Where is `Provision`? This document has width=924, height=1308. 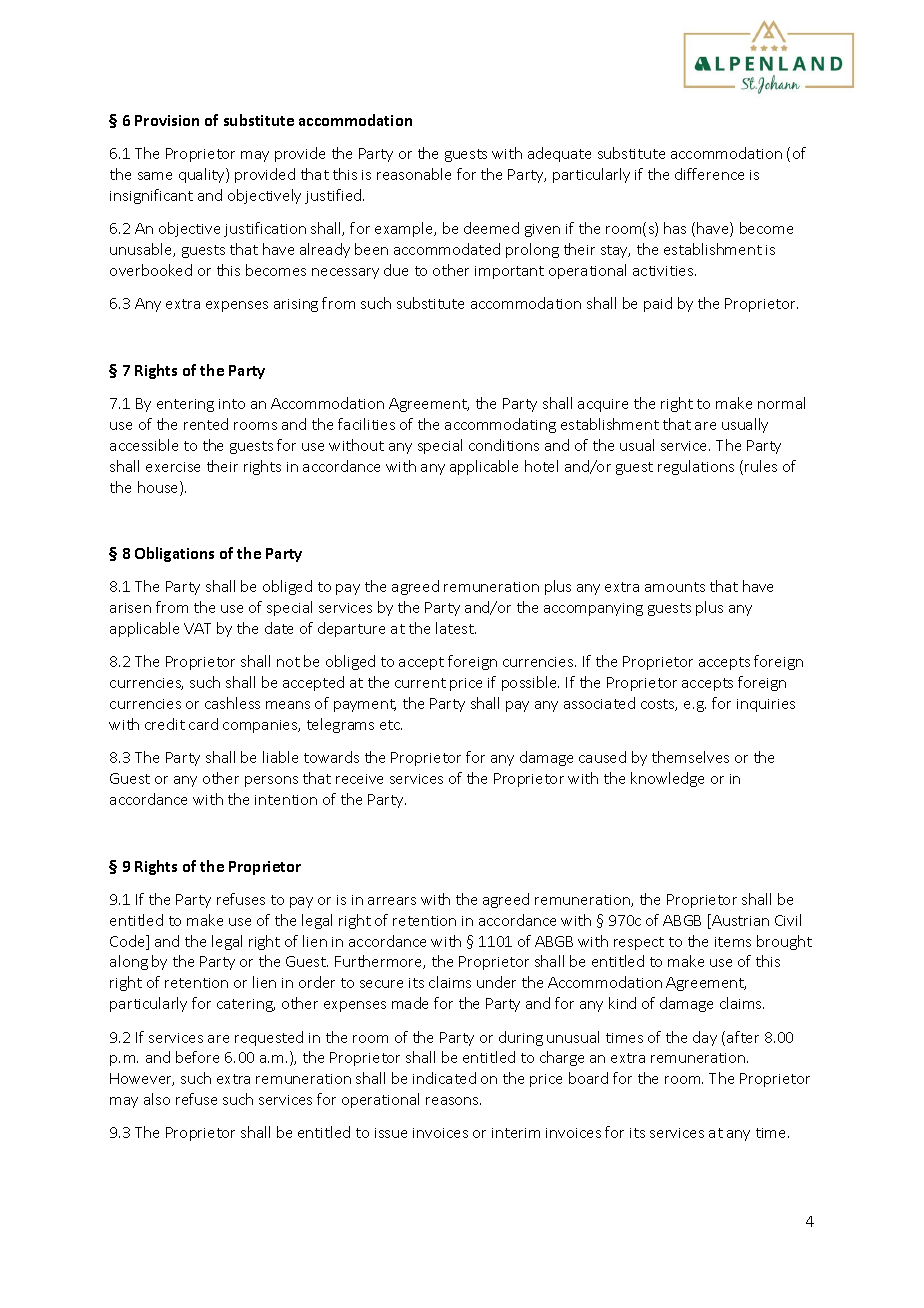
Provision is located at coordinates (167, 120).
